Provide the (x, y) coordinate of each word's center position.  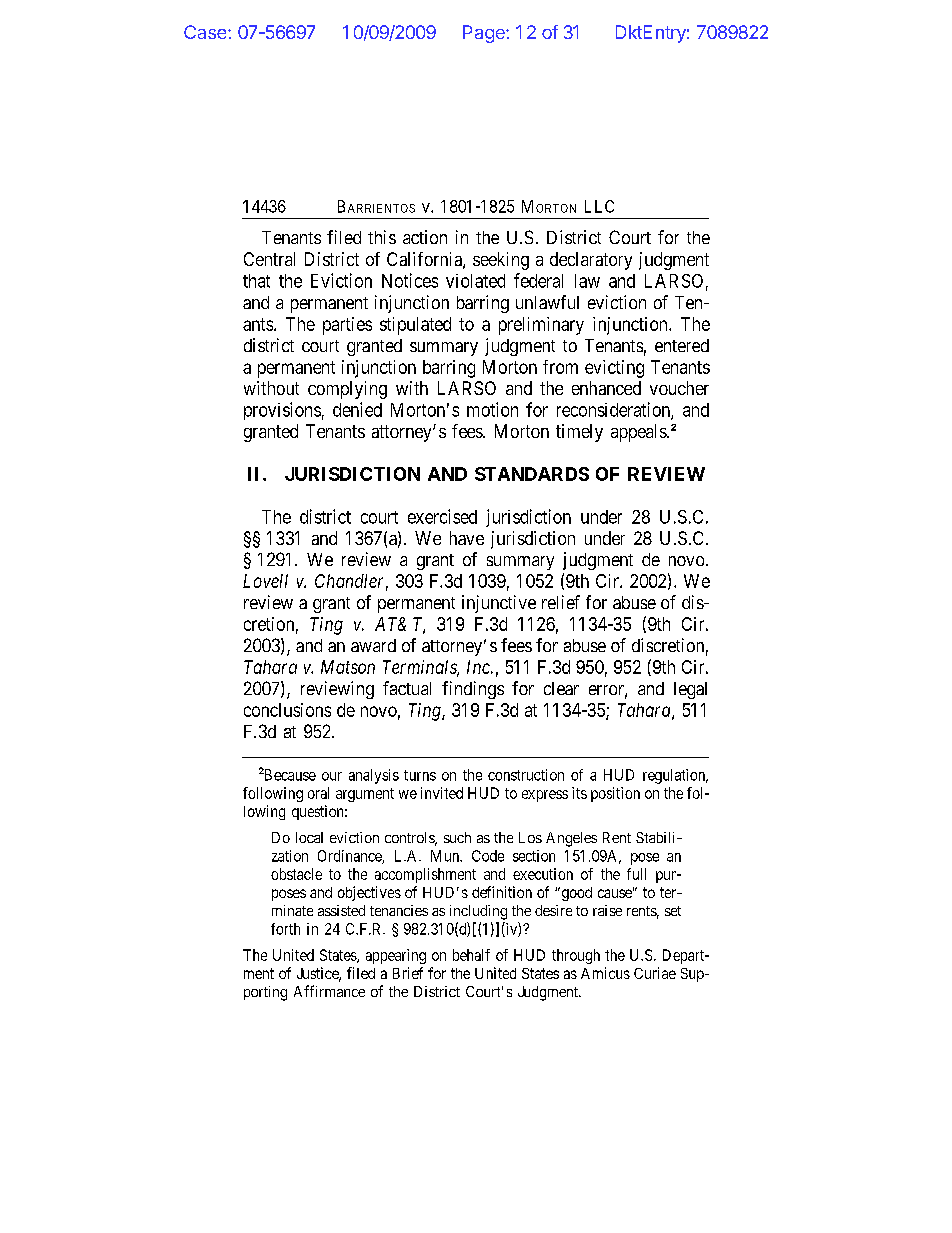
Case (206, 32)
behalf (471, 955)
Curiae (655, 973)
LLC (599, 206)
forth (285, 929)
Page (485, 34)
